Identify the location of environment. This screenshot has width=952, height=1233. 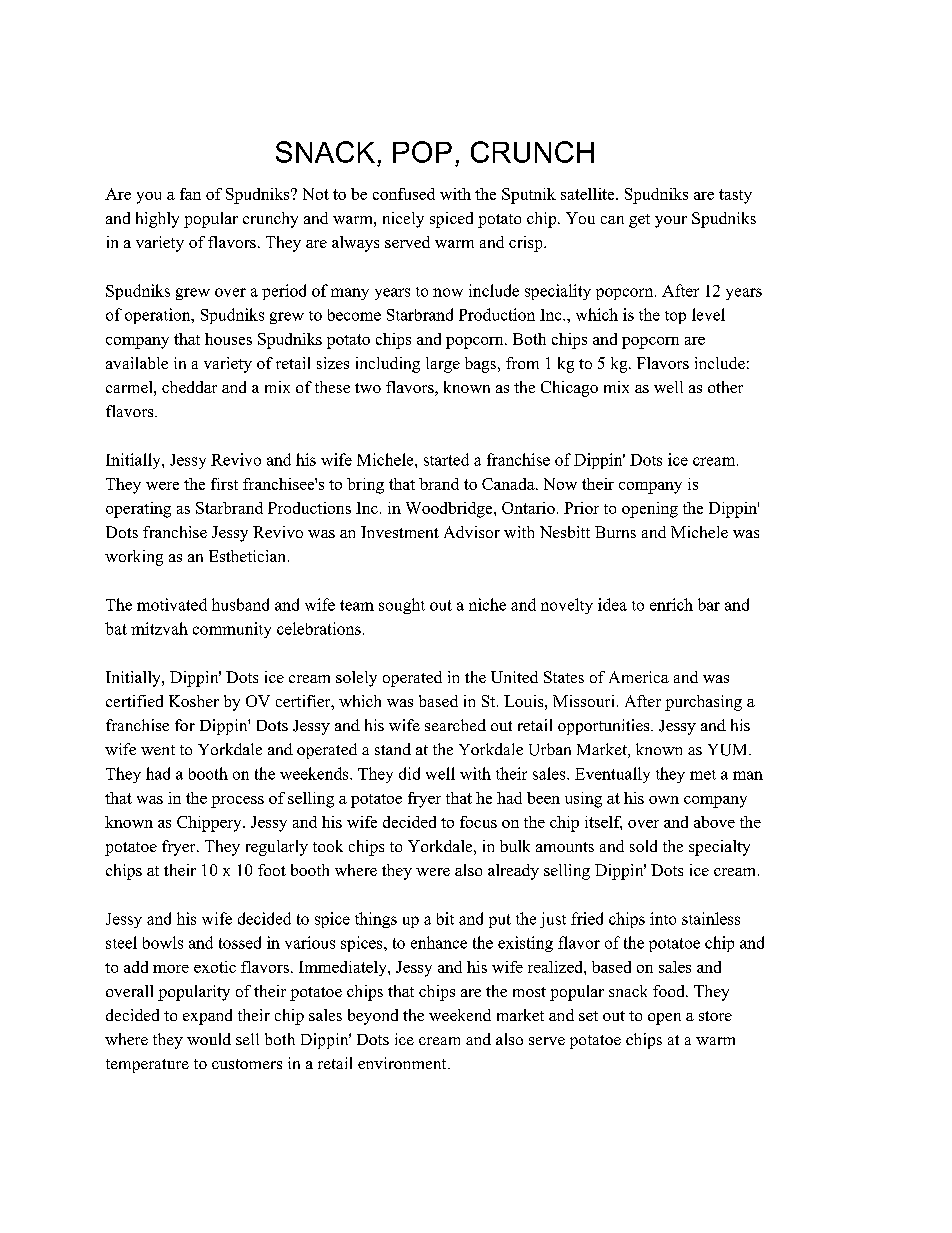
(403, 1063).
